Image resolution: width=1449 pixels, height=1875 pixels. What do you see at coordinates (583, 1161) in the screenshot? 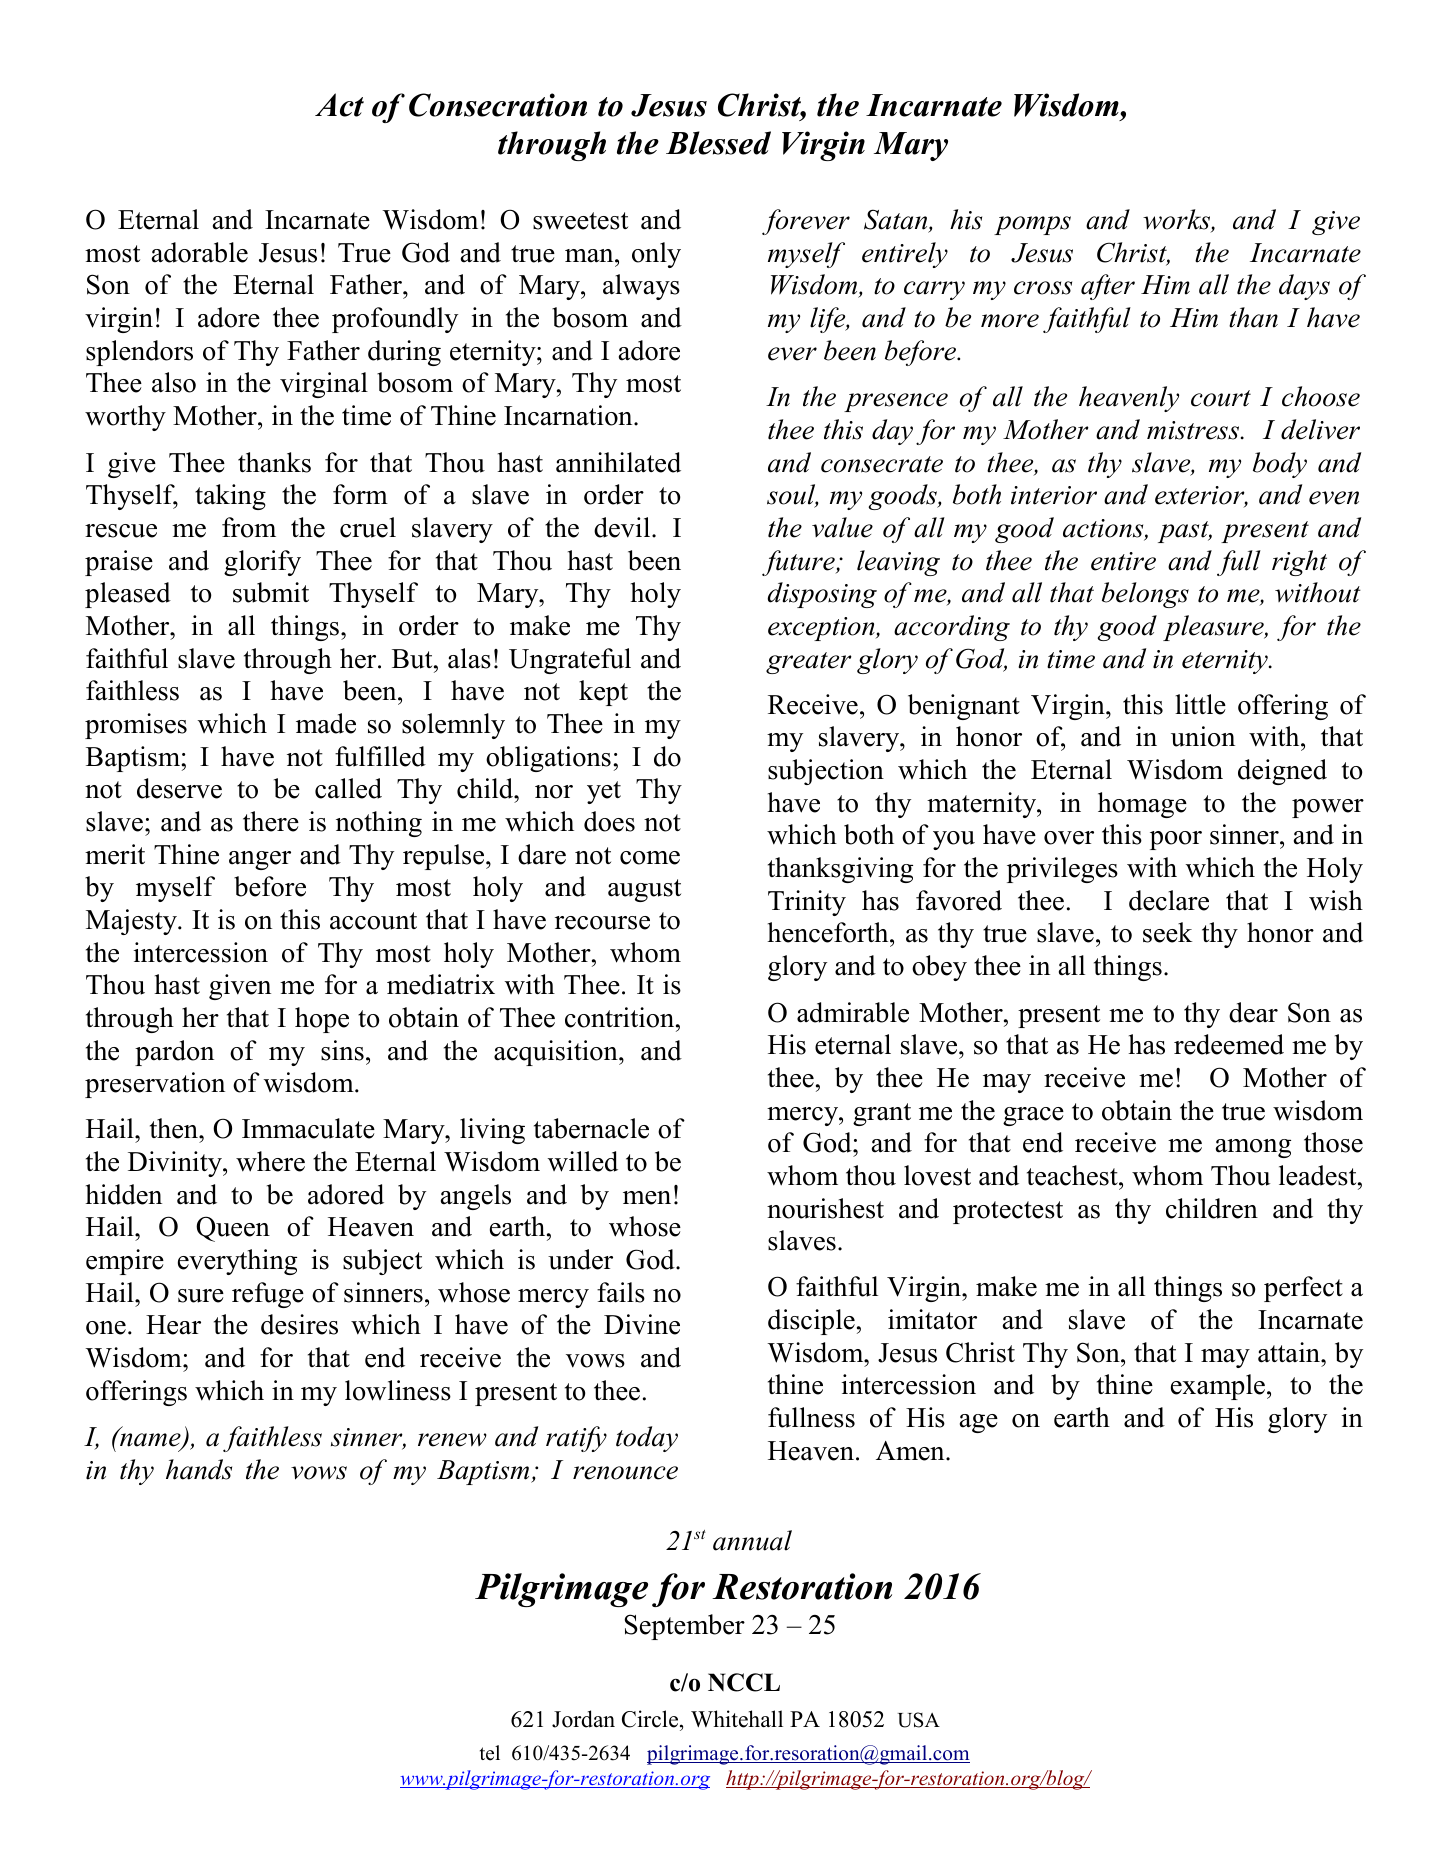
I see `willed` at bounding box center [583, 1161].
